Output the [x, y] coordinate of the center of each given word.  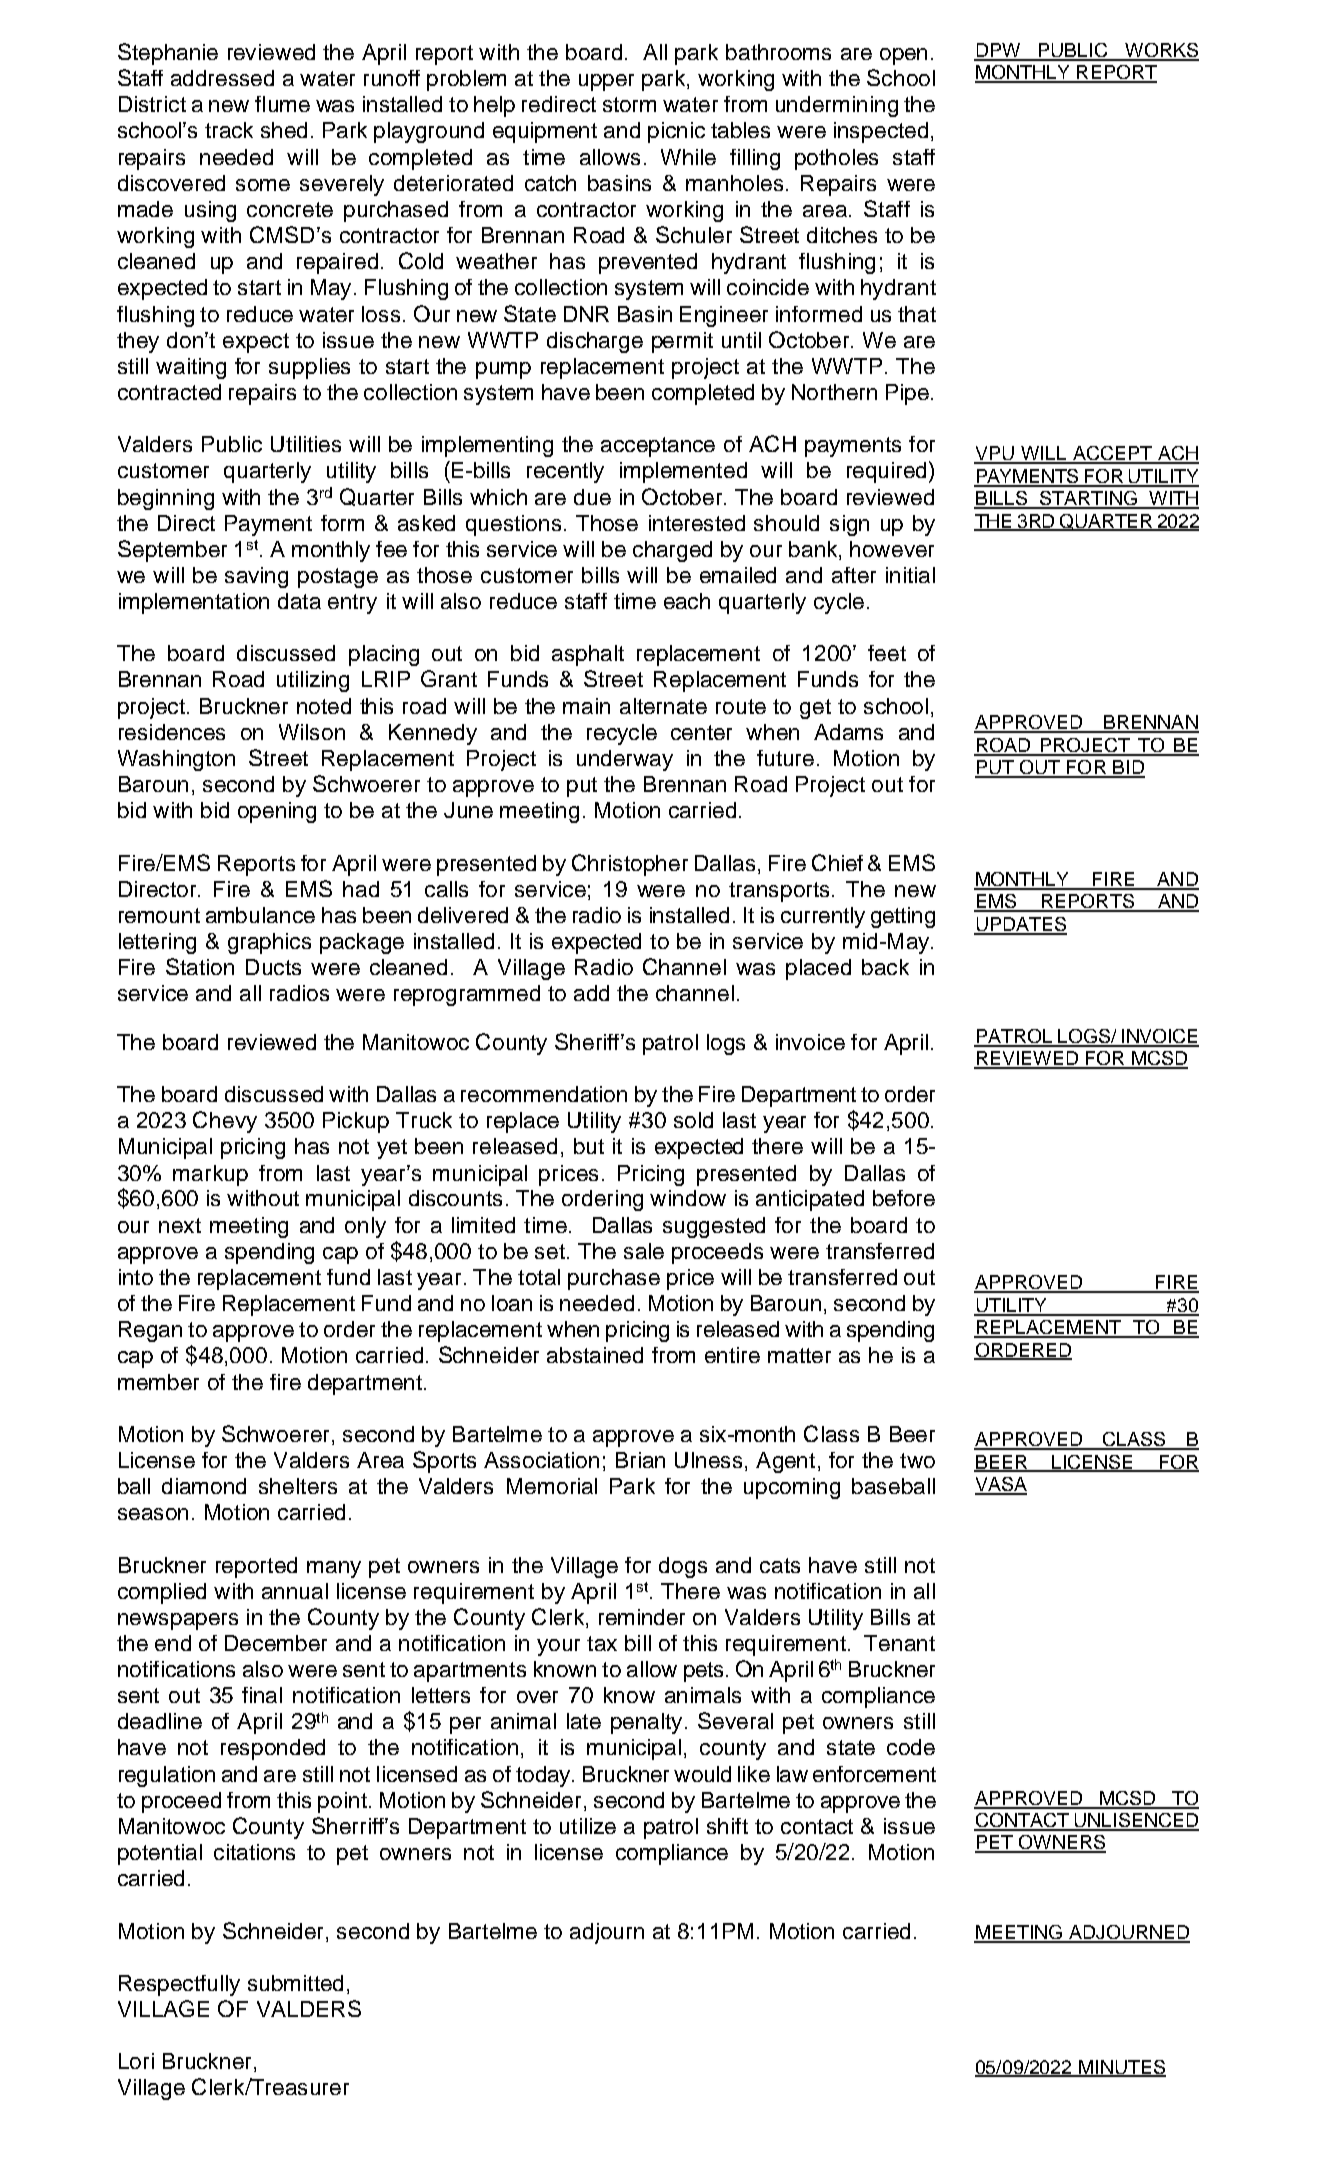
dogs [683, 1567]
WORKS [1161, 51]
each [687, 601]
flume [282, 104]
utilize [588, 1826]
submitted [295, 1983]
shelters [298, 1486]
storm [629, 104]
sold [693, 1120]
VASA [1001, 1485]
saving [256, 577]
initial [910, 575]
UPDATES [1020, 925]
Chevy [225, 1122]
